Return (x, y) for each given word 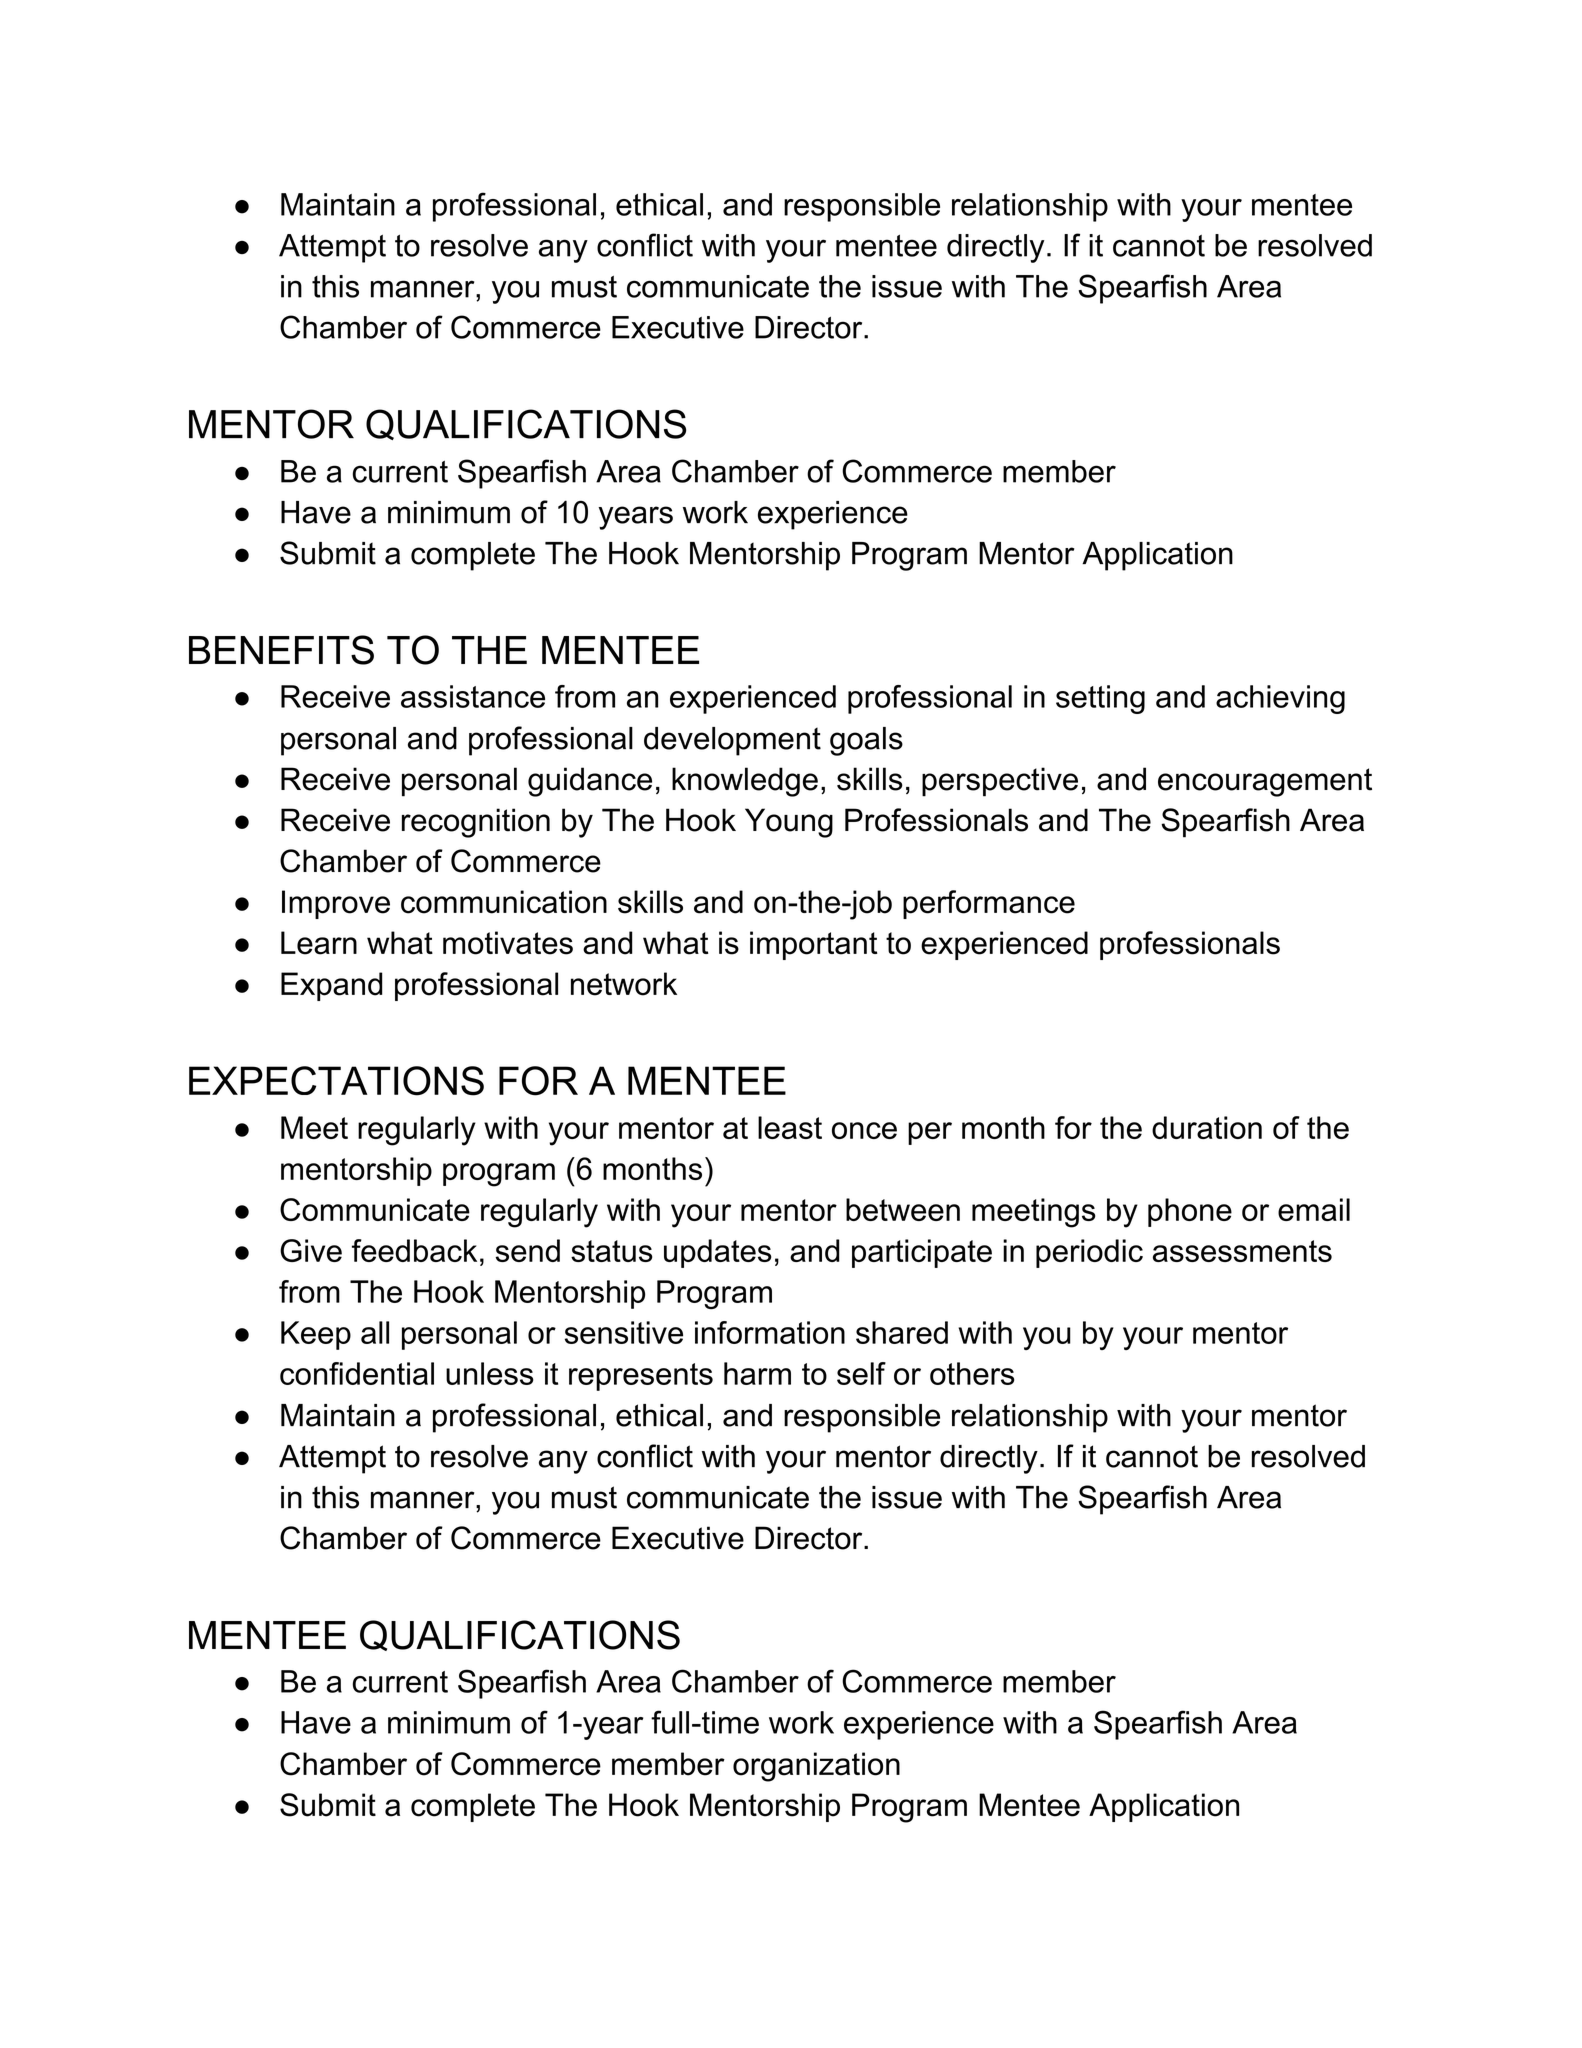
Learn (319, 943)
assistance (473, 696)
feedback (414, 1250)
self (861, 1373)
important (813, 945)
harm (757, 1373)
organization (816, 1767)
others (972, 1373)
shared (902, 1332)
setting (1100, 699)
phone (1190, 1212)
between (903, 1209)
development (732, 741)
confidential (357, 1373)
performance (989, 904)
